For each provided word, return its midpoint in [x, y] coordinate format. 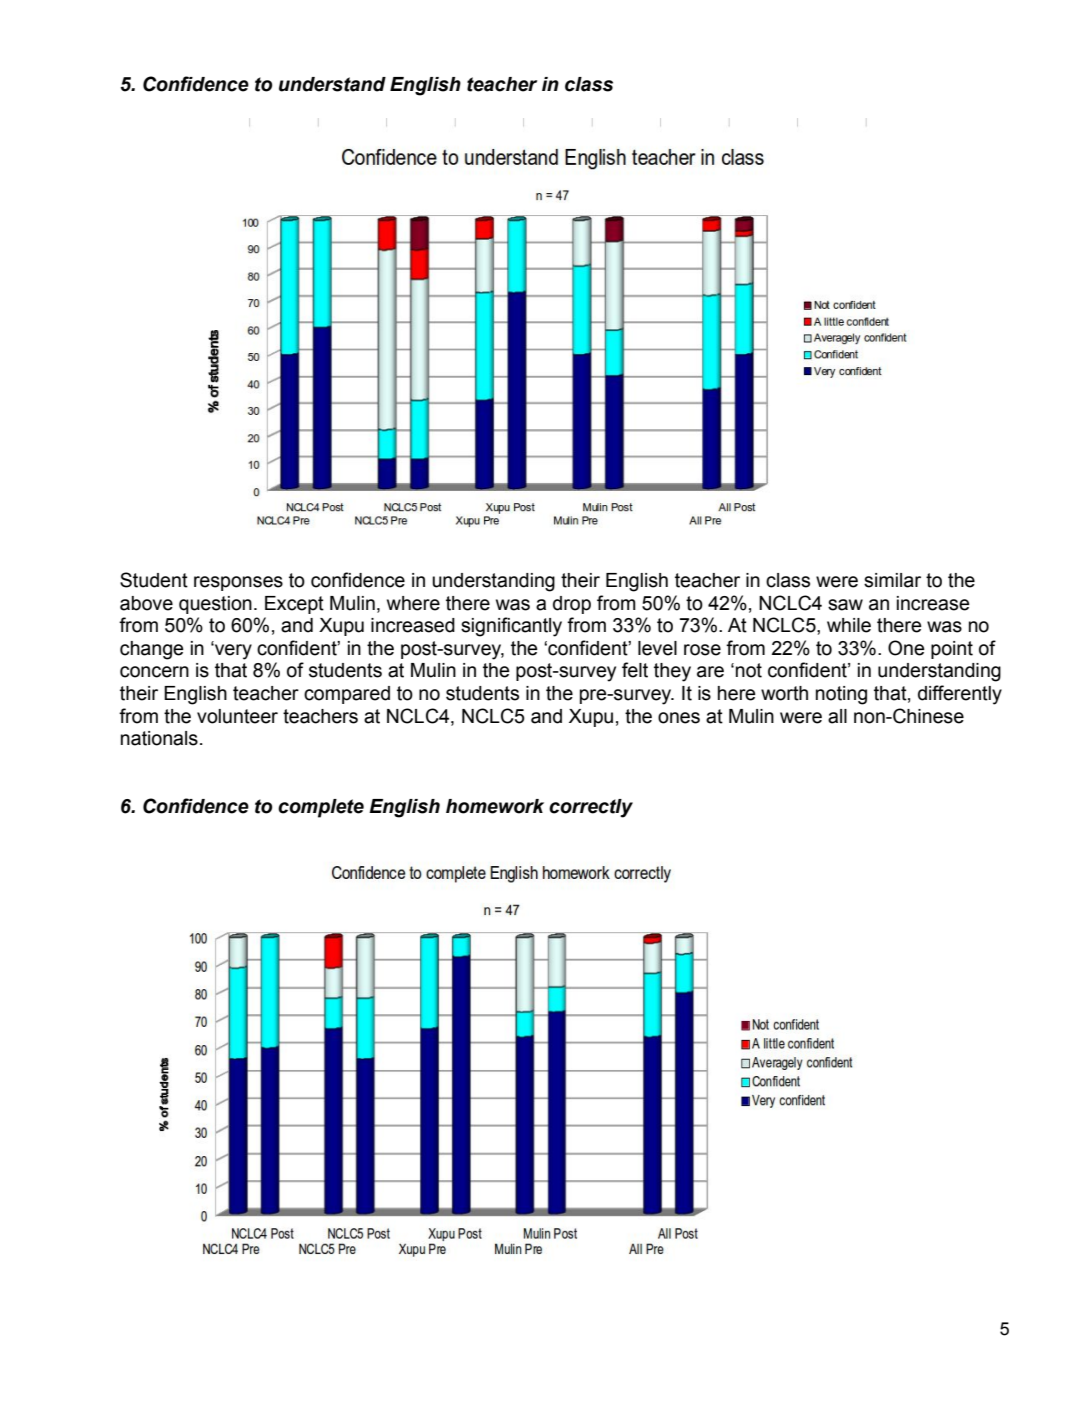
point [952, 650]
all [837, 716]
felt [635, 670]
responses [238, 583]
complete [321, 808]
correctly [591, 808]
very [232, 652]
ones [679, 718]
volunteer [237, 716]
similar [892, 580]
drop [572, 605]
